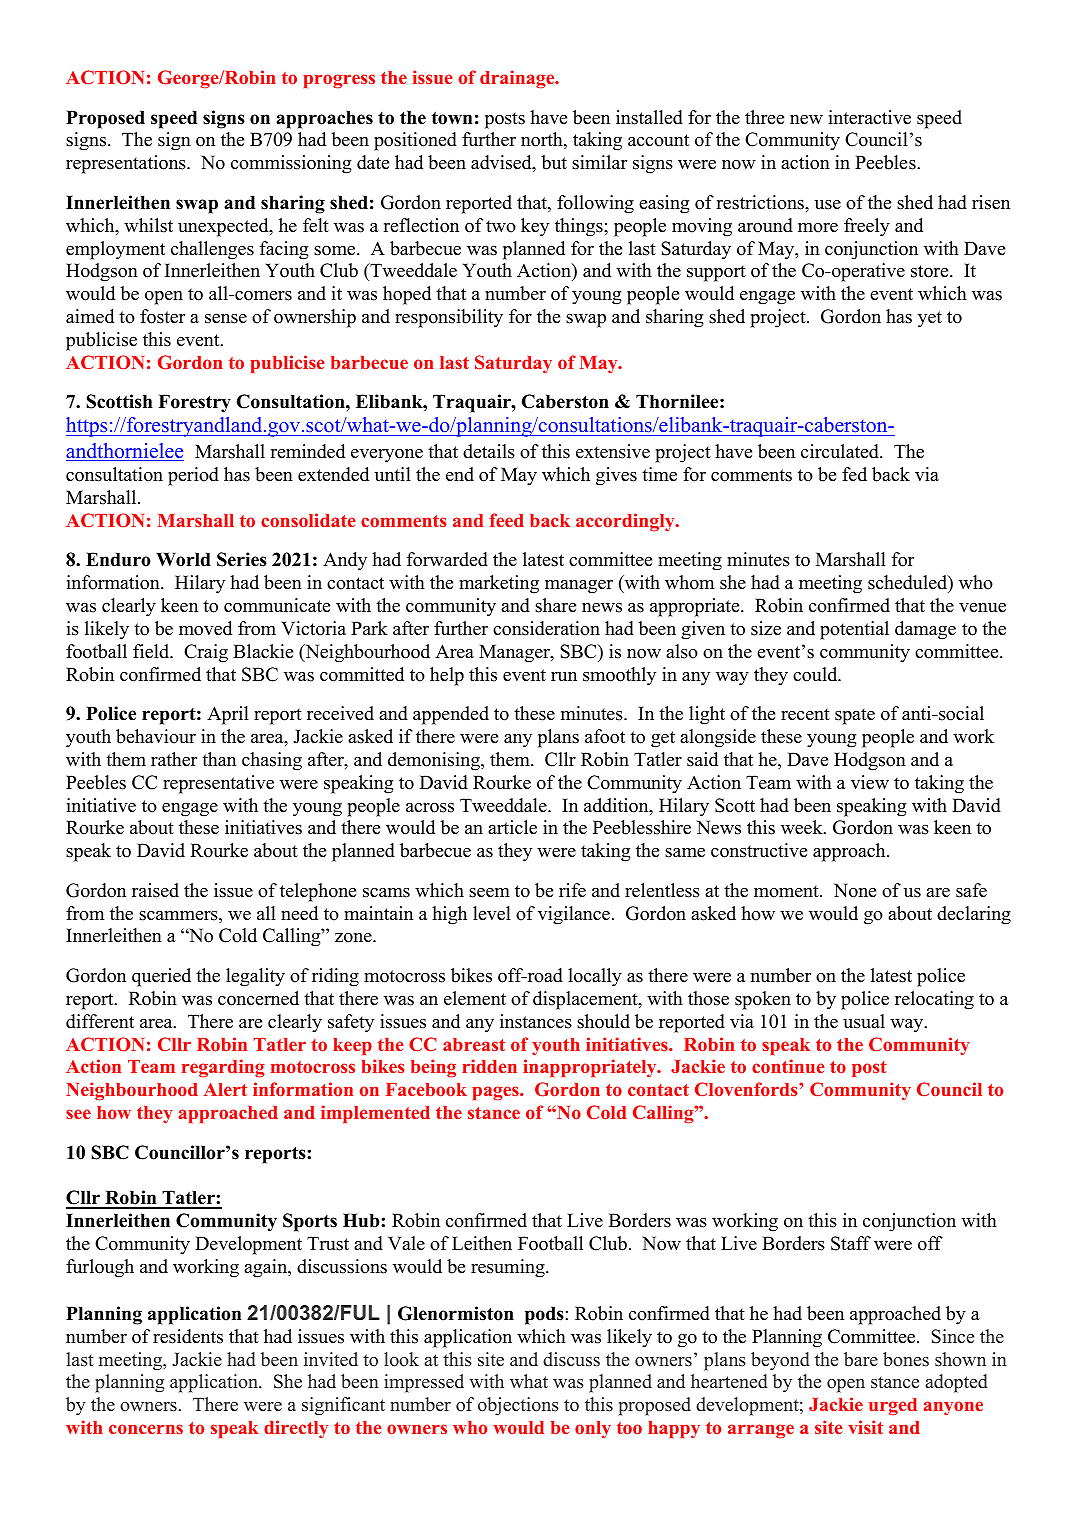  Describe the element at coordinates (934, 1000) in the page. I see `relocating` at that location.
